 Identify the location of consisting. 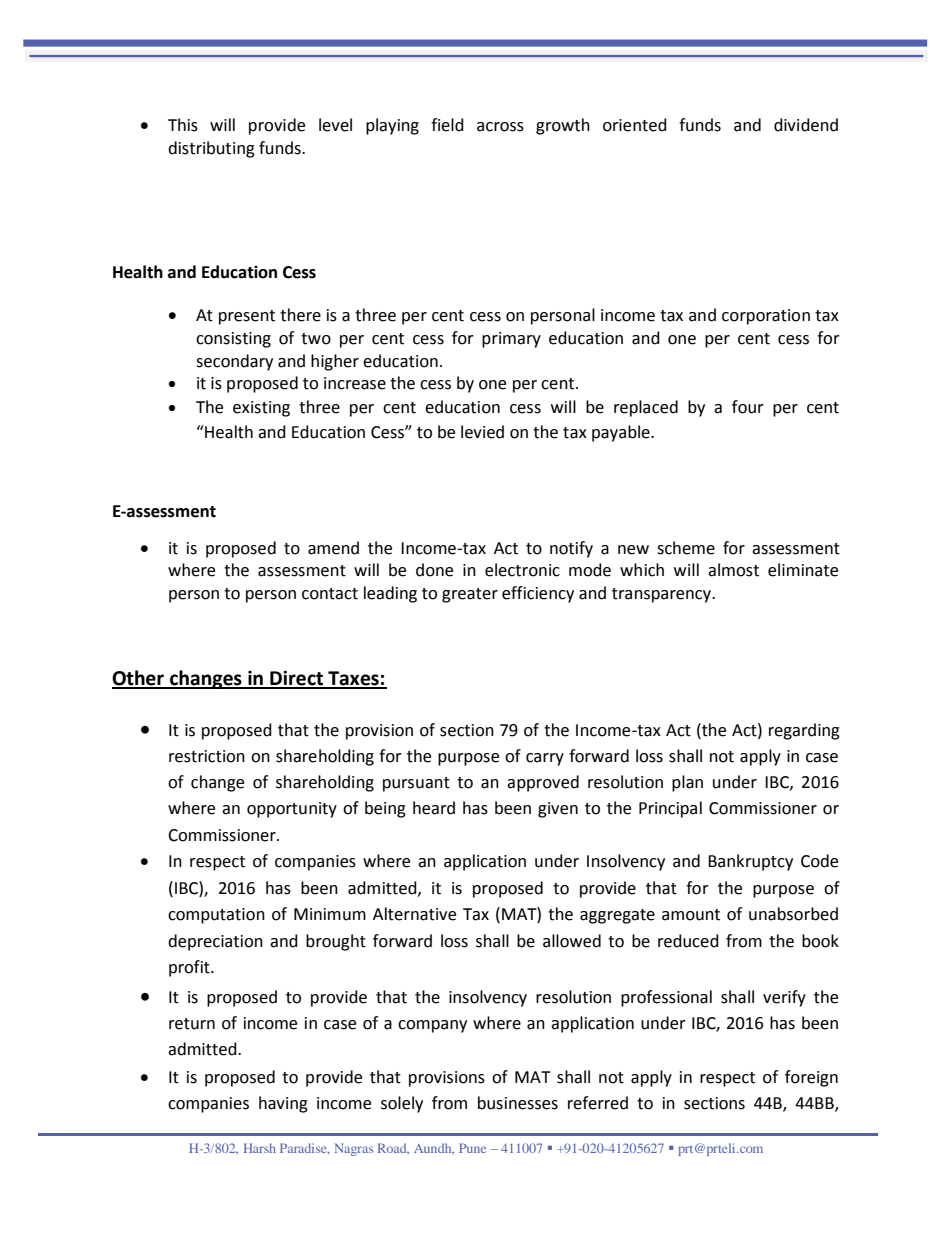
(233, 340).
